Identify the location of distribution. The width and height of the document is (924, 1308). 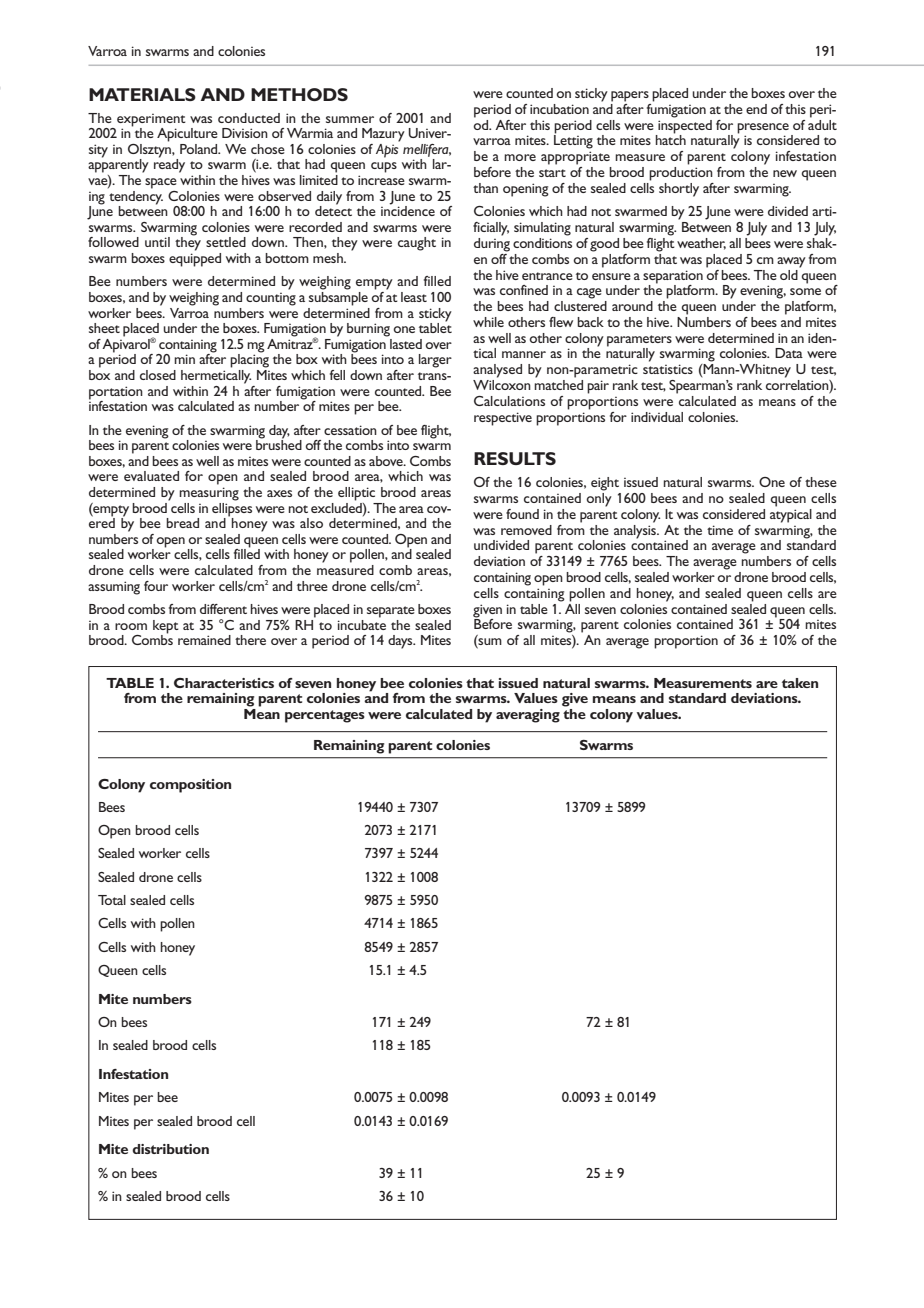
(170, 1149).
